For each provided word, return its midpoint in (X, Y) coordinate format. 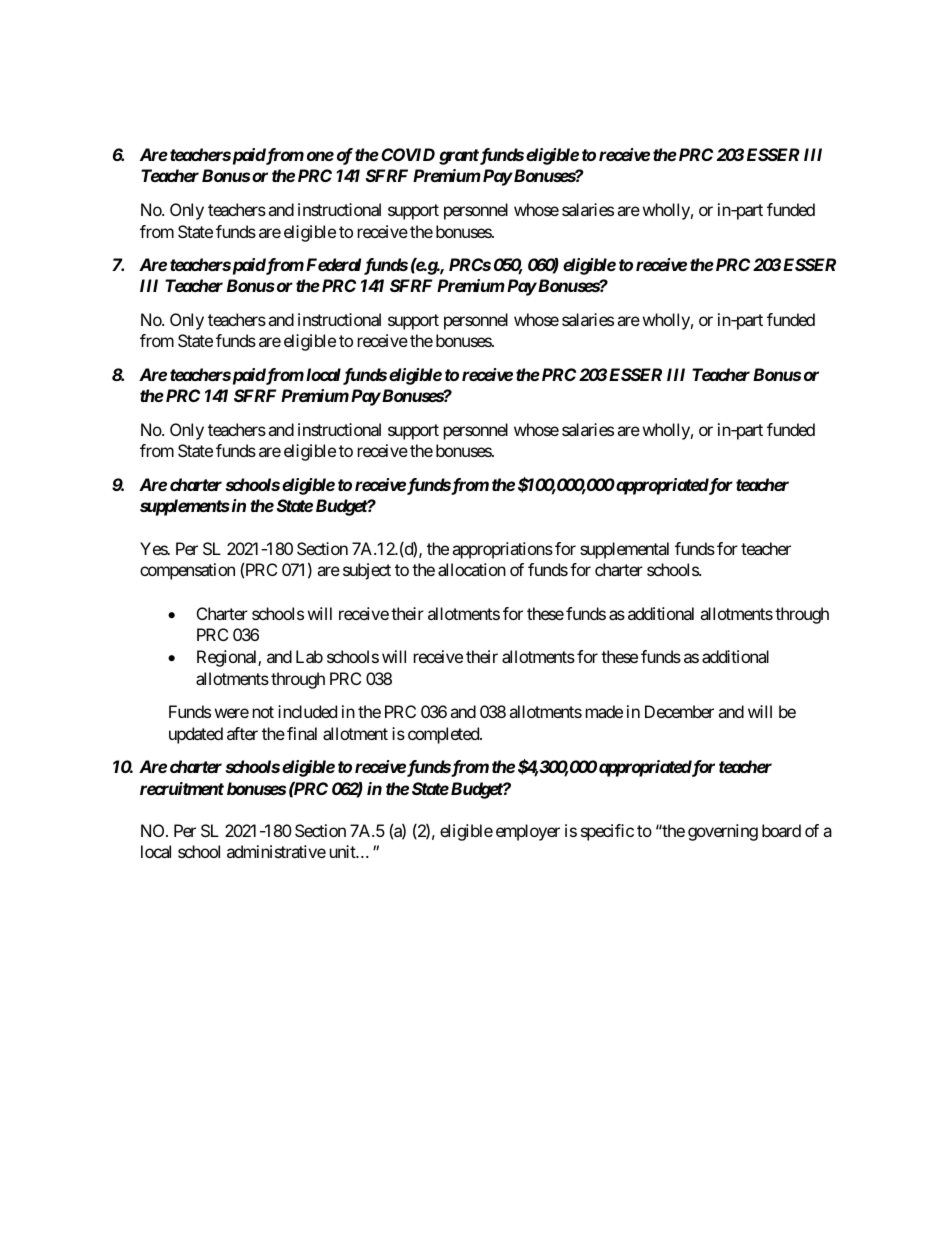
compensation (187, 571)
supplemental (624, 550)
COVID (408, 154)
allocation (472, 569)
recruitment (182, 788)
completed (444, 735)
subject (367, 571)
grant (459, 157)
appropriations (502, 550)
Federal (333, 264)
